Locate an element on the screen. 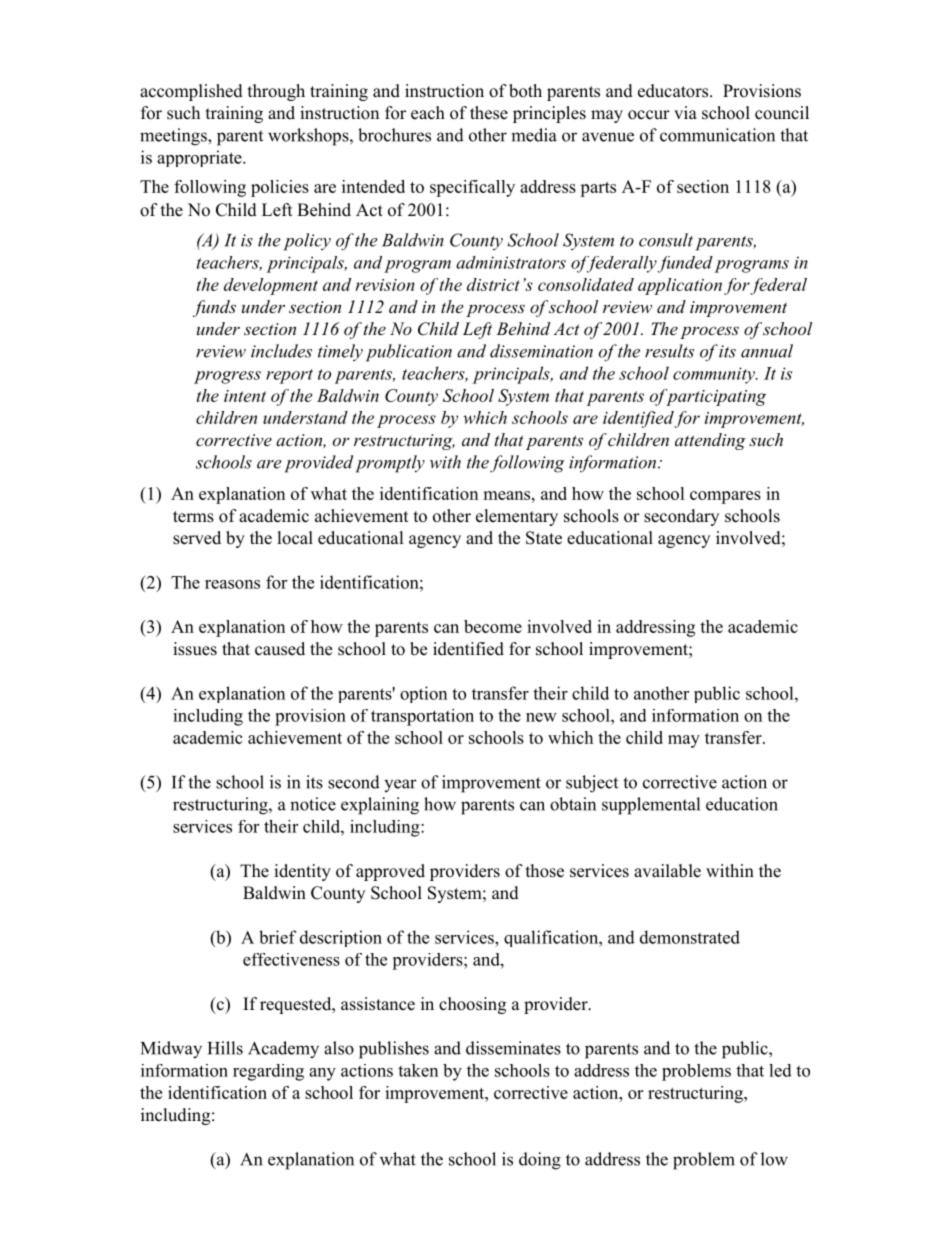 This screenshot has width=952, height=1233. regarding is located at coordinates (268, 1072).
